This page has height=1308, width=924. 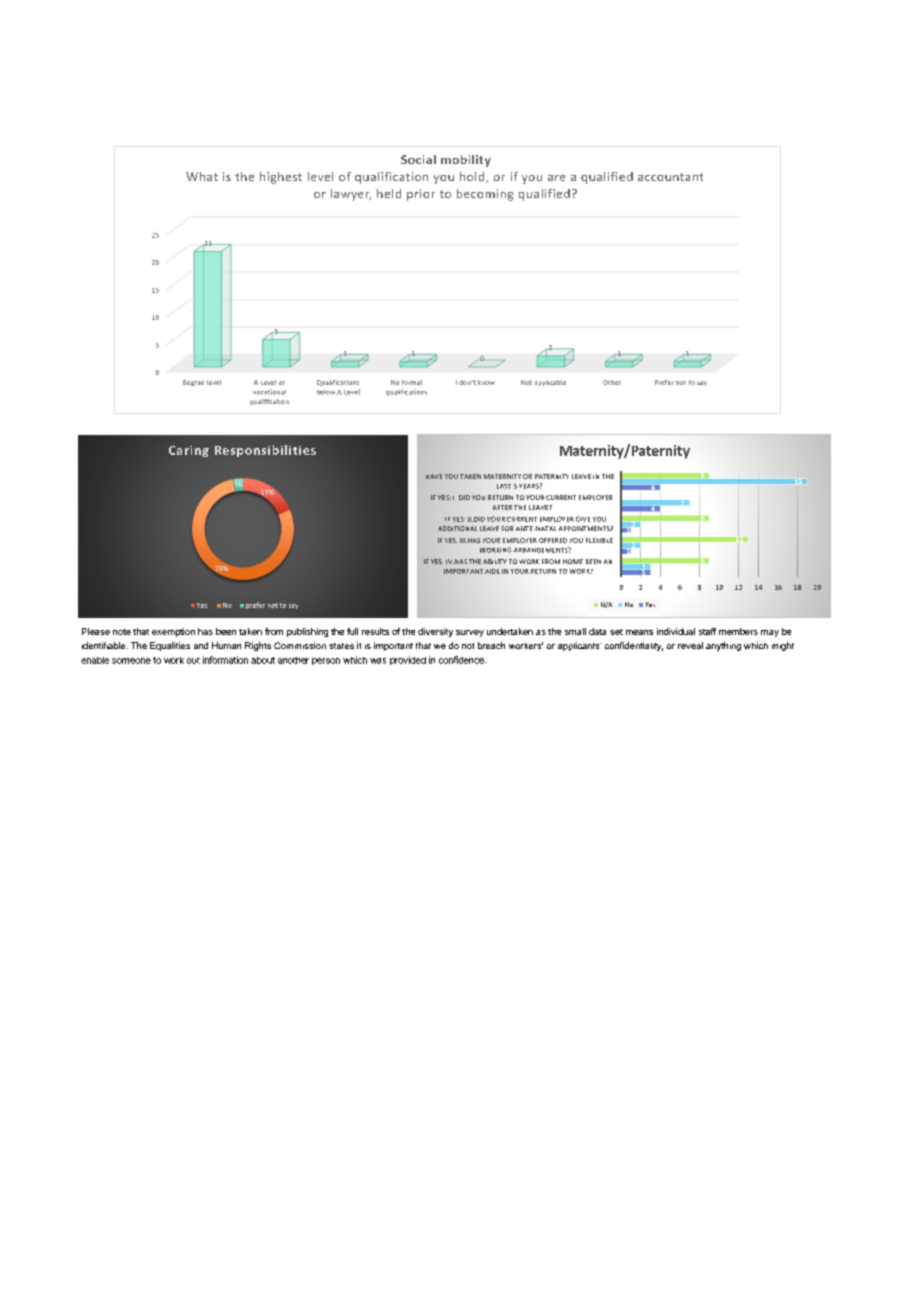 What do you see at coordinates (670, 177) in the page?
I see `accountant` at bounding box center [670, 177].
